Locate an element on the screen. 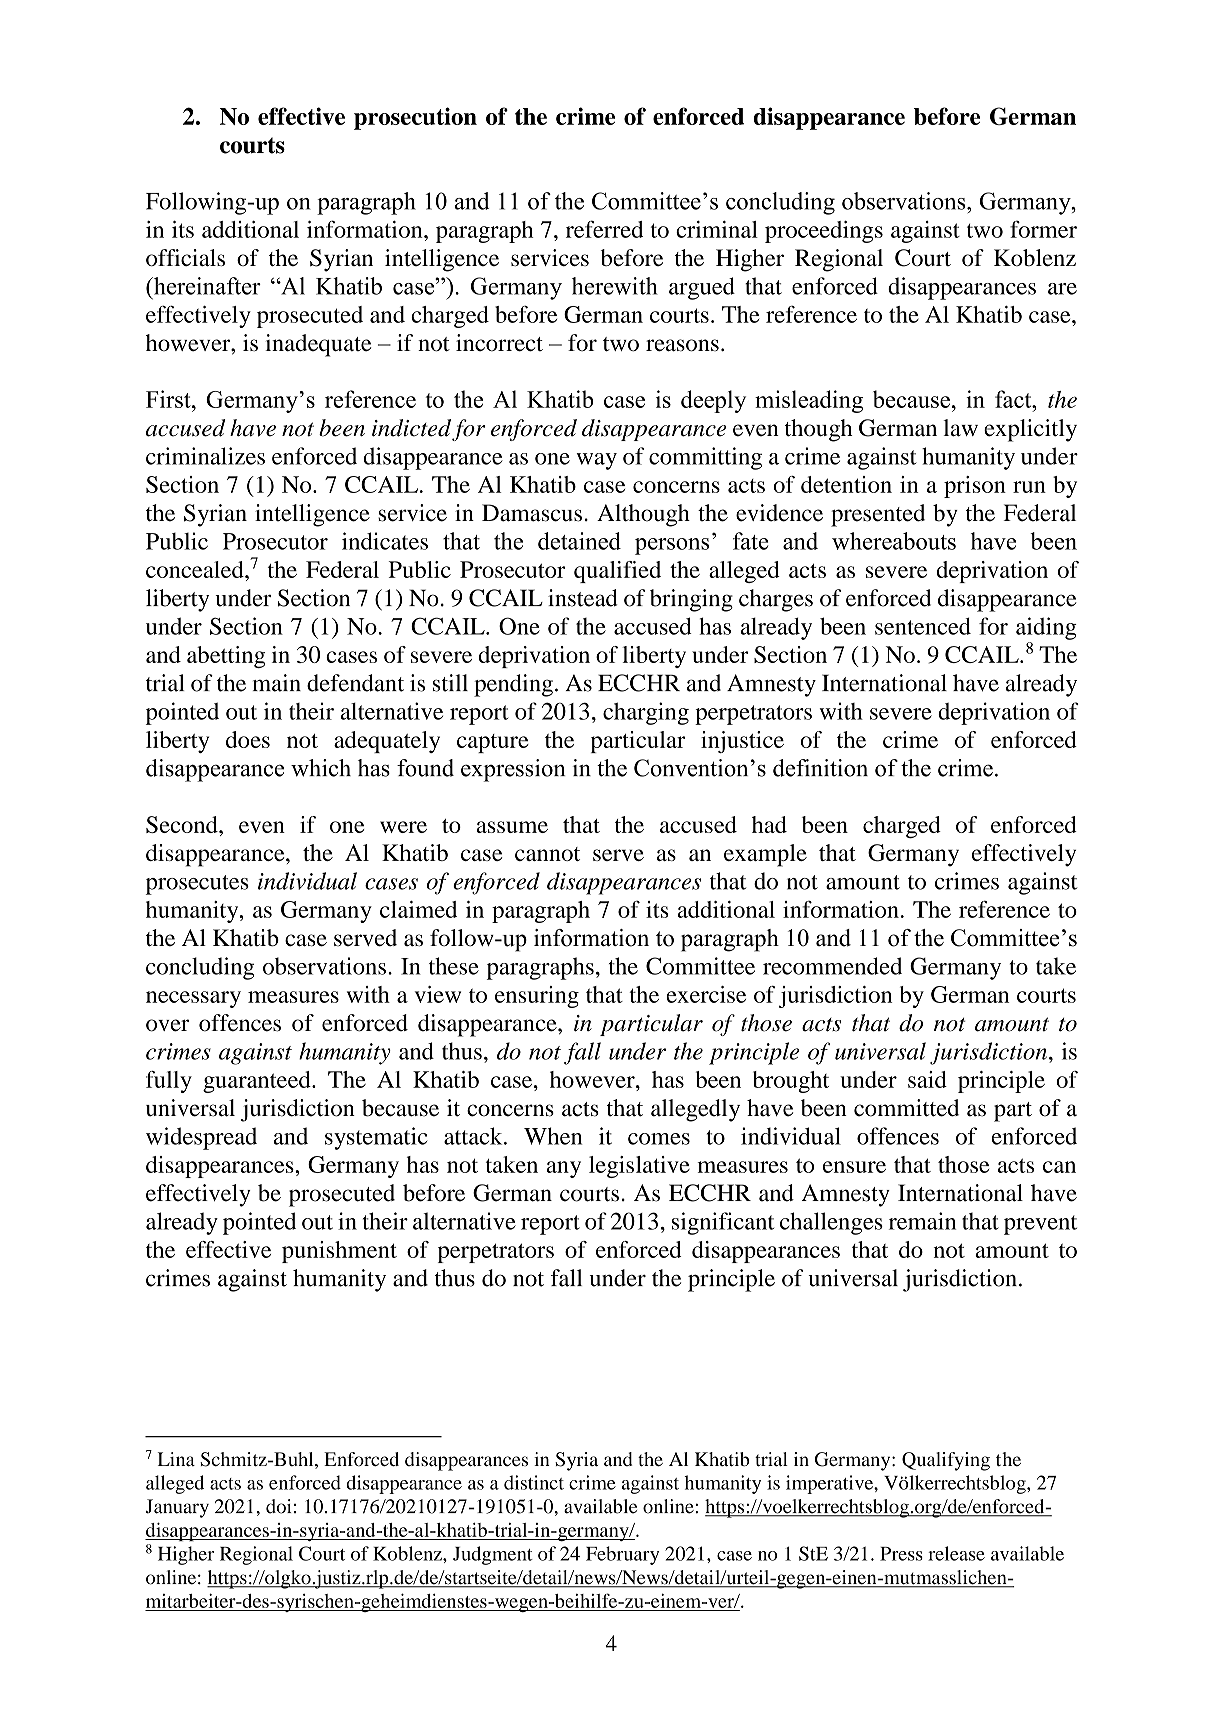 The image size is (1223, 1729). former is located at coordinates (1043, 229).
